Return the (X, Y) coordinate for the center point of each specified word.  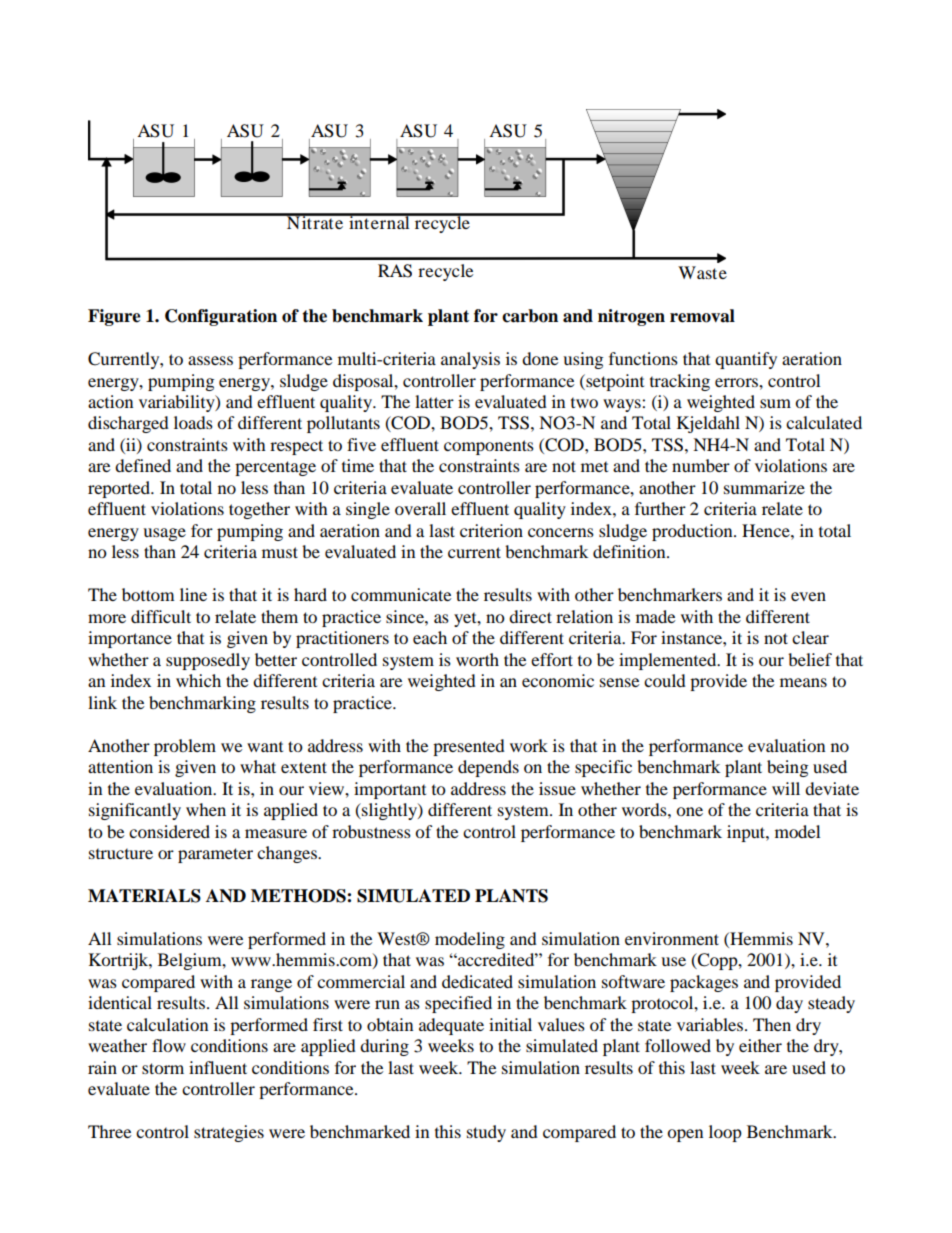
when (206, 809)
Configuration (221, 317)
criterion (491, 530)
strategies (229, 1133)
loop (725, 1133)
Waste (702, 272)
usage (164, 534)
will (786, 788)
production (693, 532)
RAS (395, 271)
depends (488, 768)
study (486, 1133)
